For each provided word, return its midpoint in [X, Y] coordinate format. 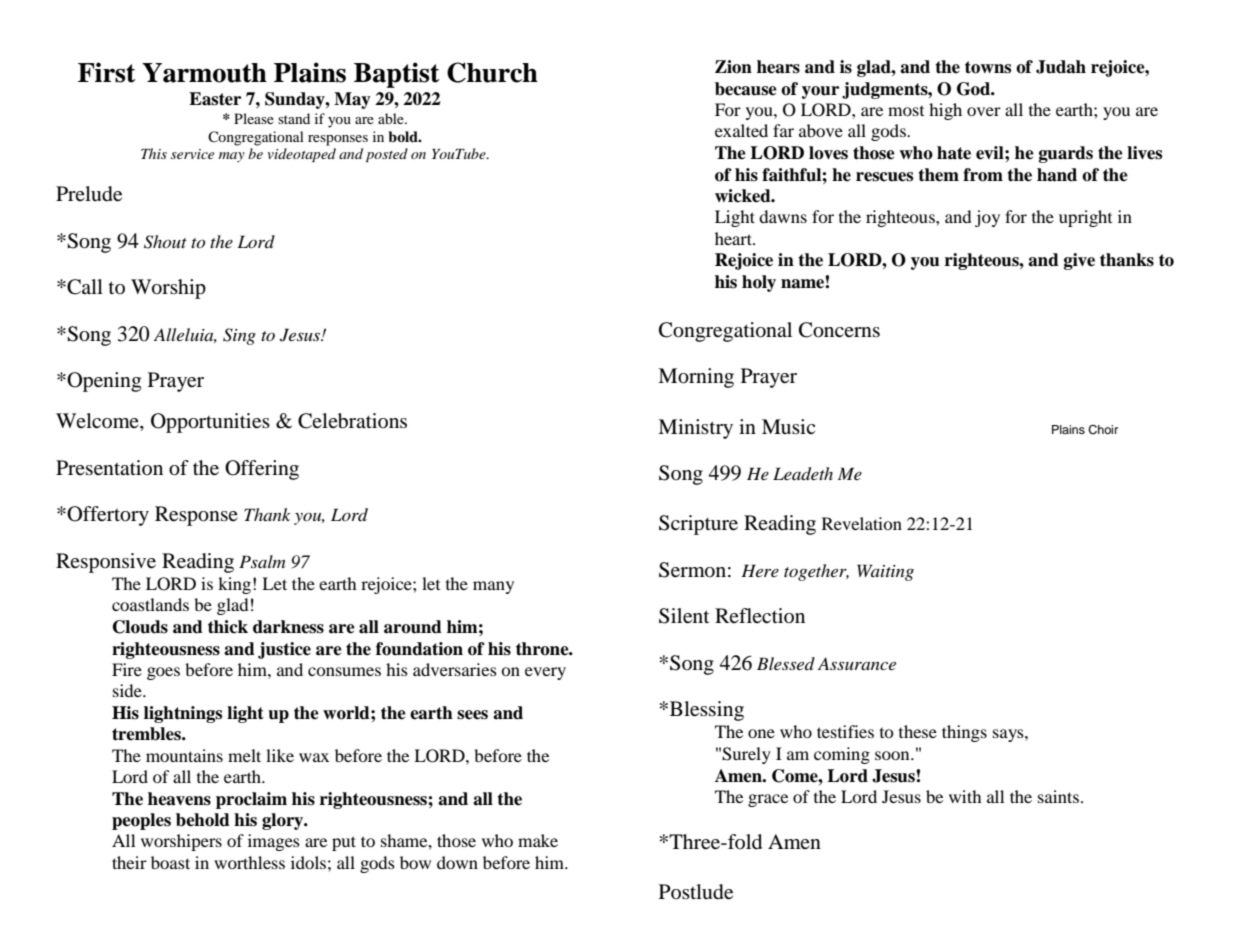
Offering [262, 470]
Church [492, 72]
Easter [215, 99]
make [538, 840]
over [984, 111]
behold [203, 820]
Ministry [695, 429]
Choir [1103, 430]
